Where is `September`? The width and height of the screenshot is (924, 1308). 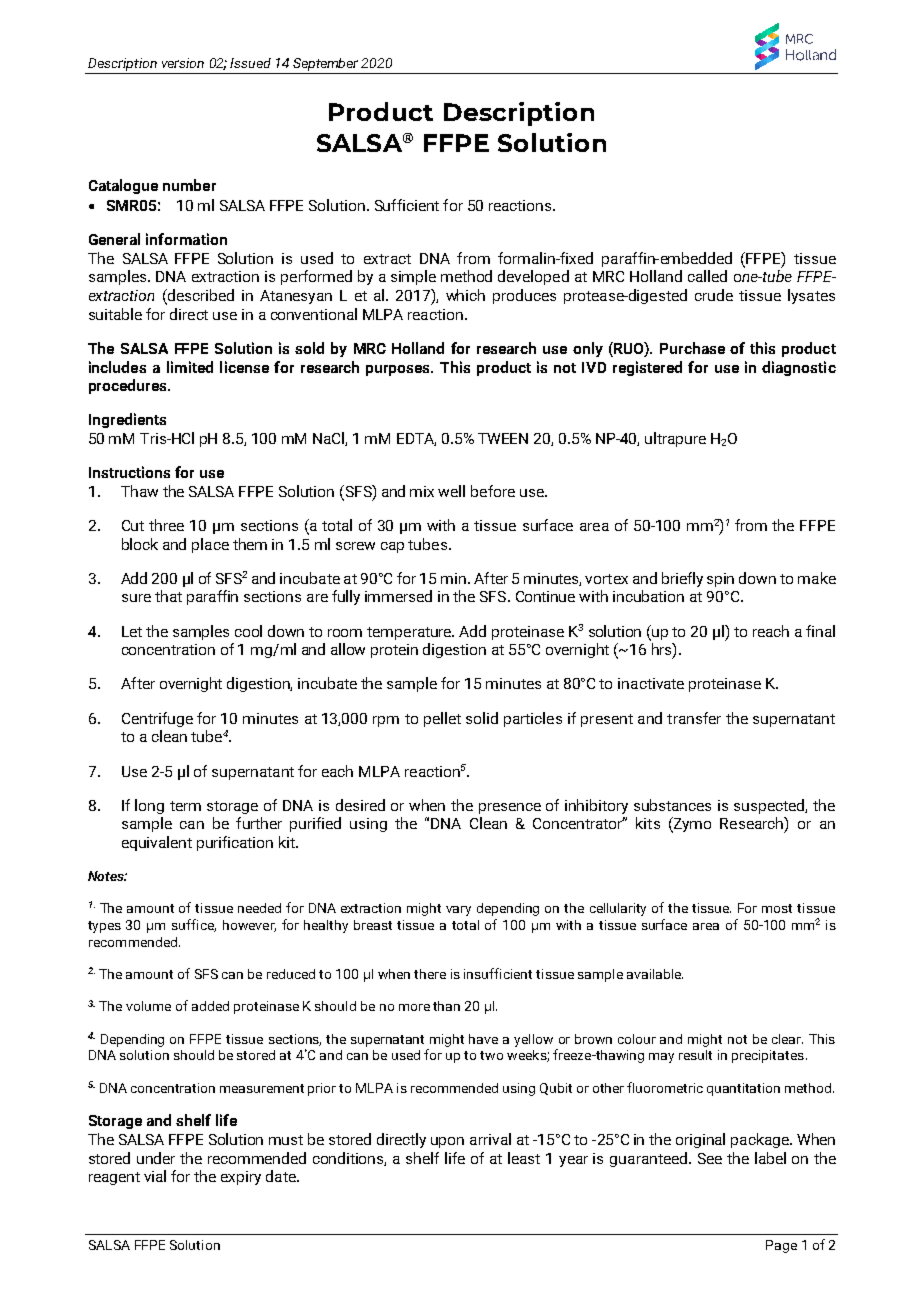 September is located at coordinates (326, 66).
